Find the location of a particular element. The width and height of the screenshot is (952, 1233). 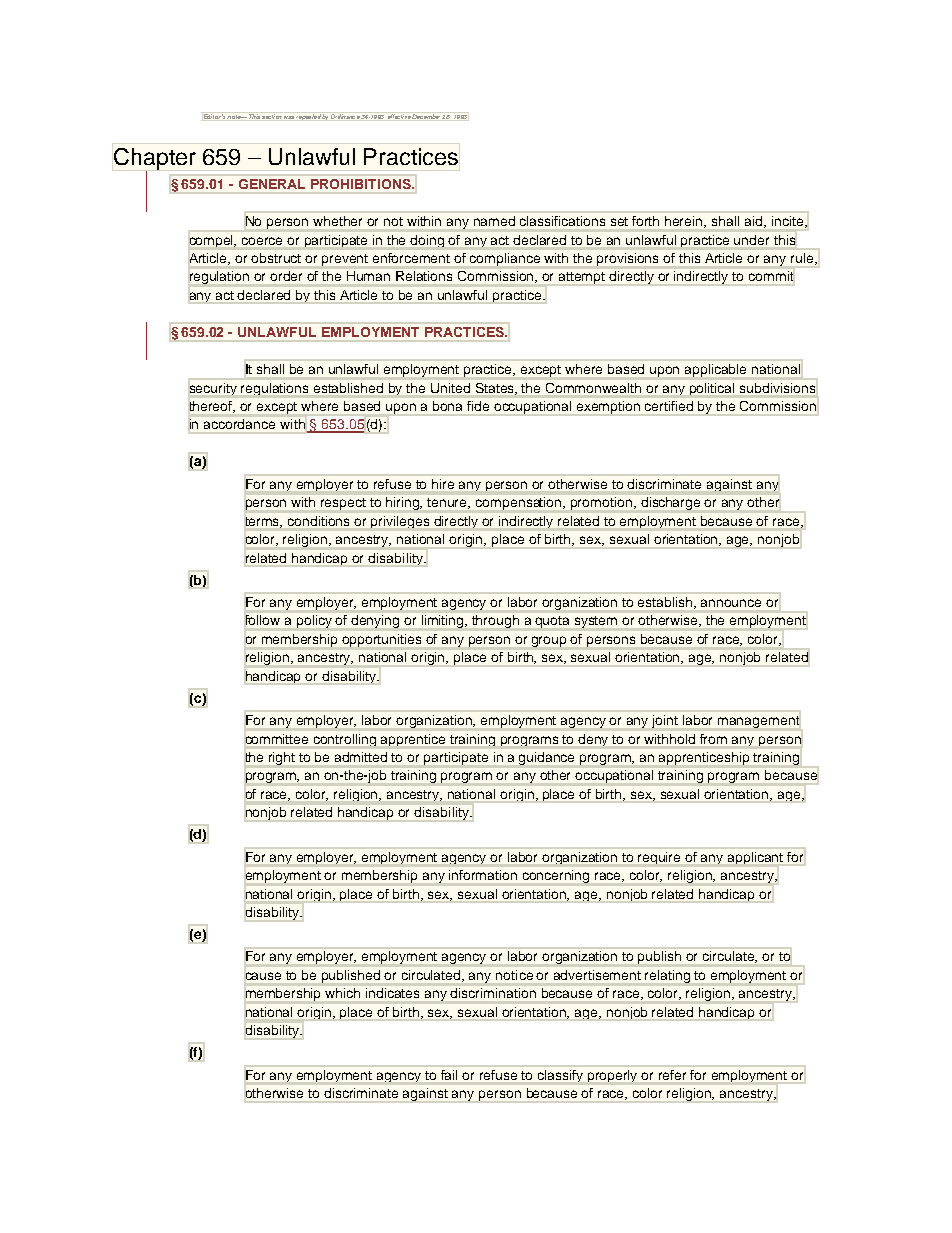

named is located at coordinates (494, 221).
